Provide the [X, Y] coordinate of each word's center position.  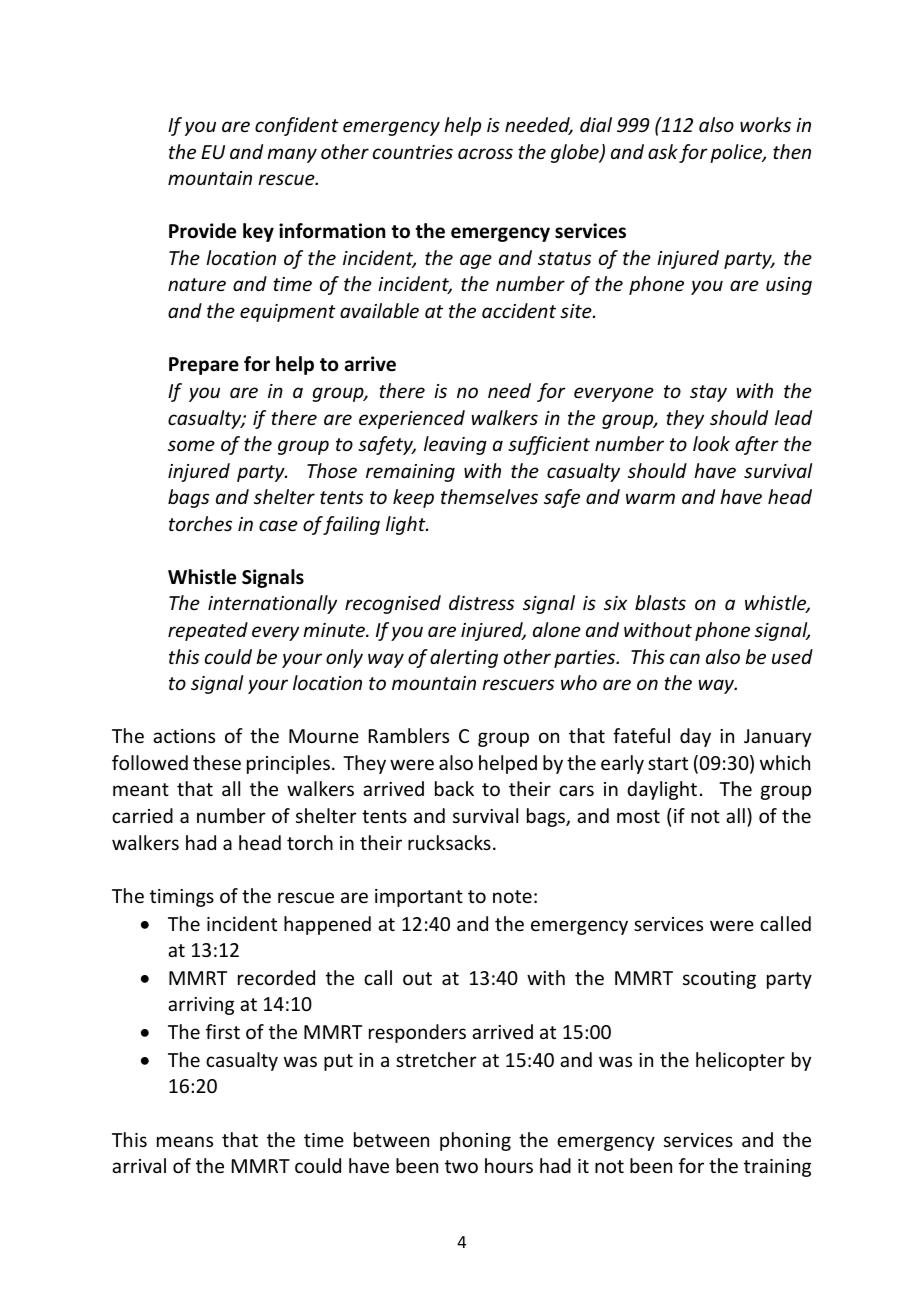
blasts [660, 602]
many [292, 155]
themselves [489, 496]
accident [519, 310]
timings [182, 898]
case [278, 525]
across [485, 153]
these [217, 762]
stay [708, 393]
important [419, 898]
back [454, 788]
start [668, 763]
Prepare [204, 366]
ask [663, 151]
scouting [719, 980]
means [185, 1141]
